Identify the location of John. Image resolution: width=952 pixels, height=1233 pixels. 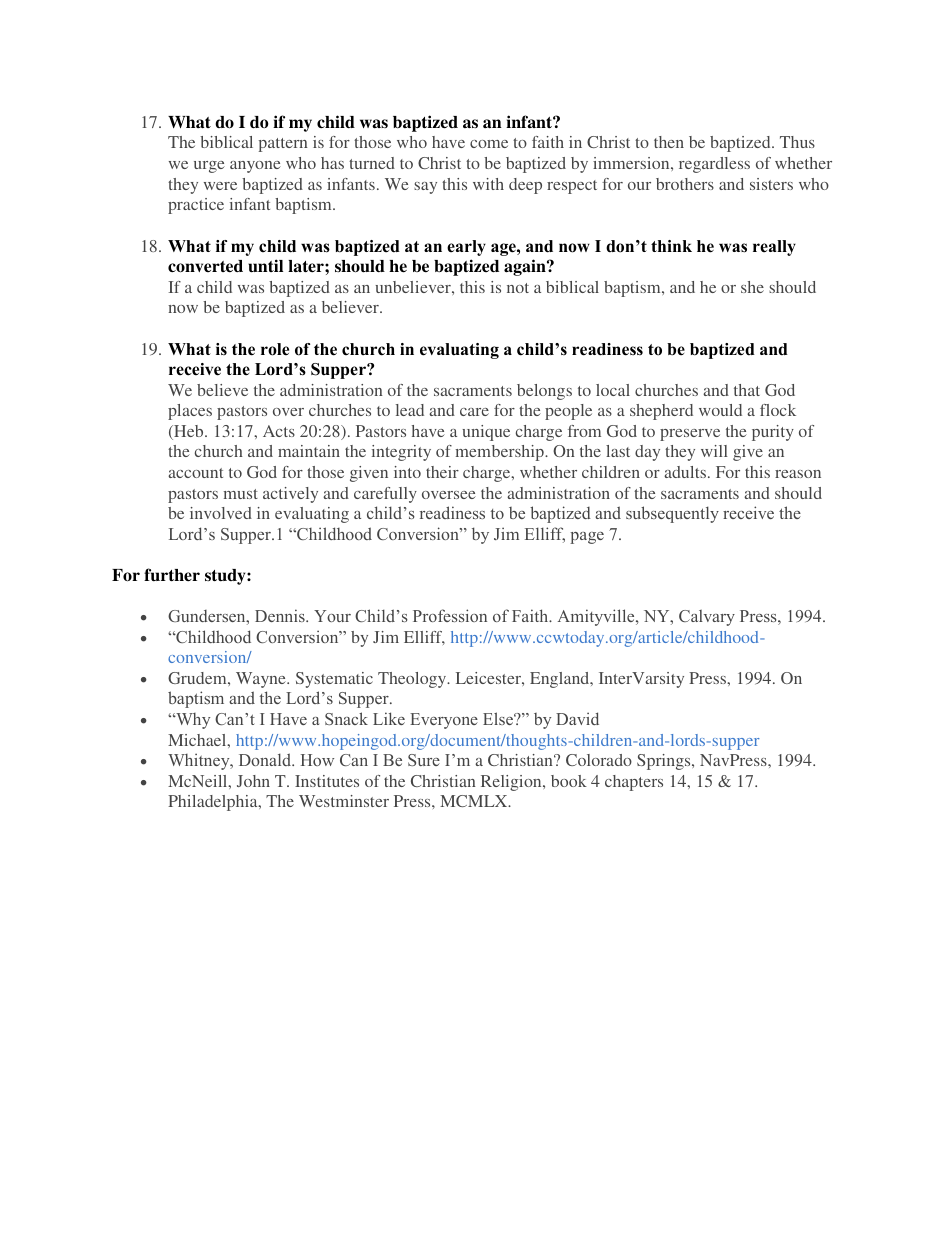
(253, 781).
